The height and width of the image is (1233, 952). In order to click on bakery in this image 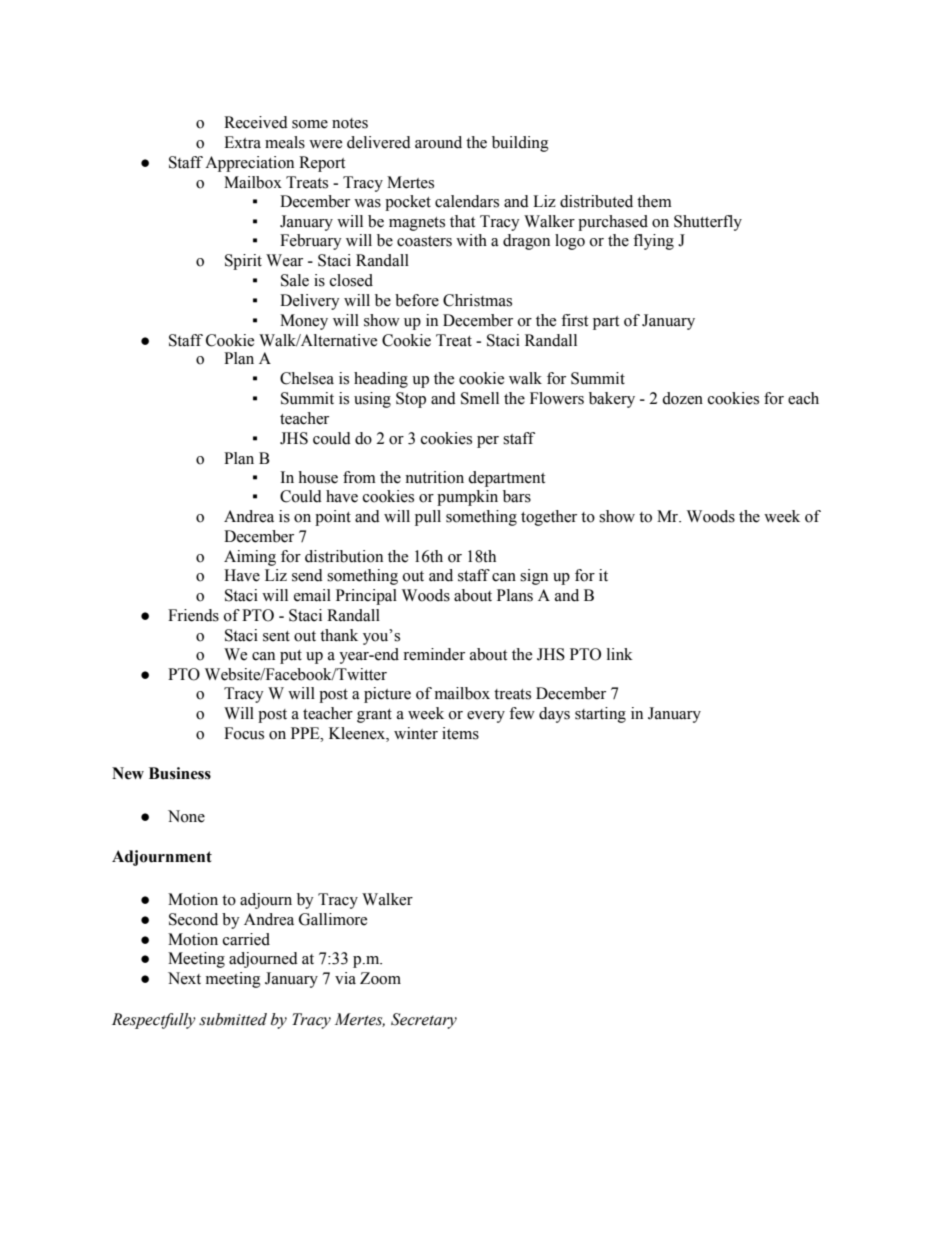, I will do `click(612, 400)`.
